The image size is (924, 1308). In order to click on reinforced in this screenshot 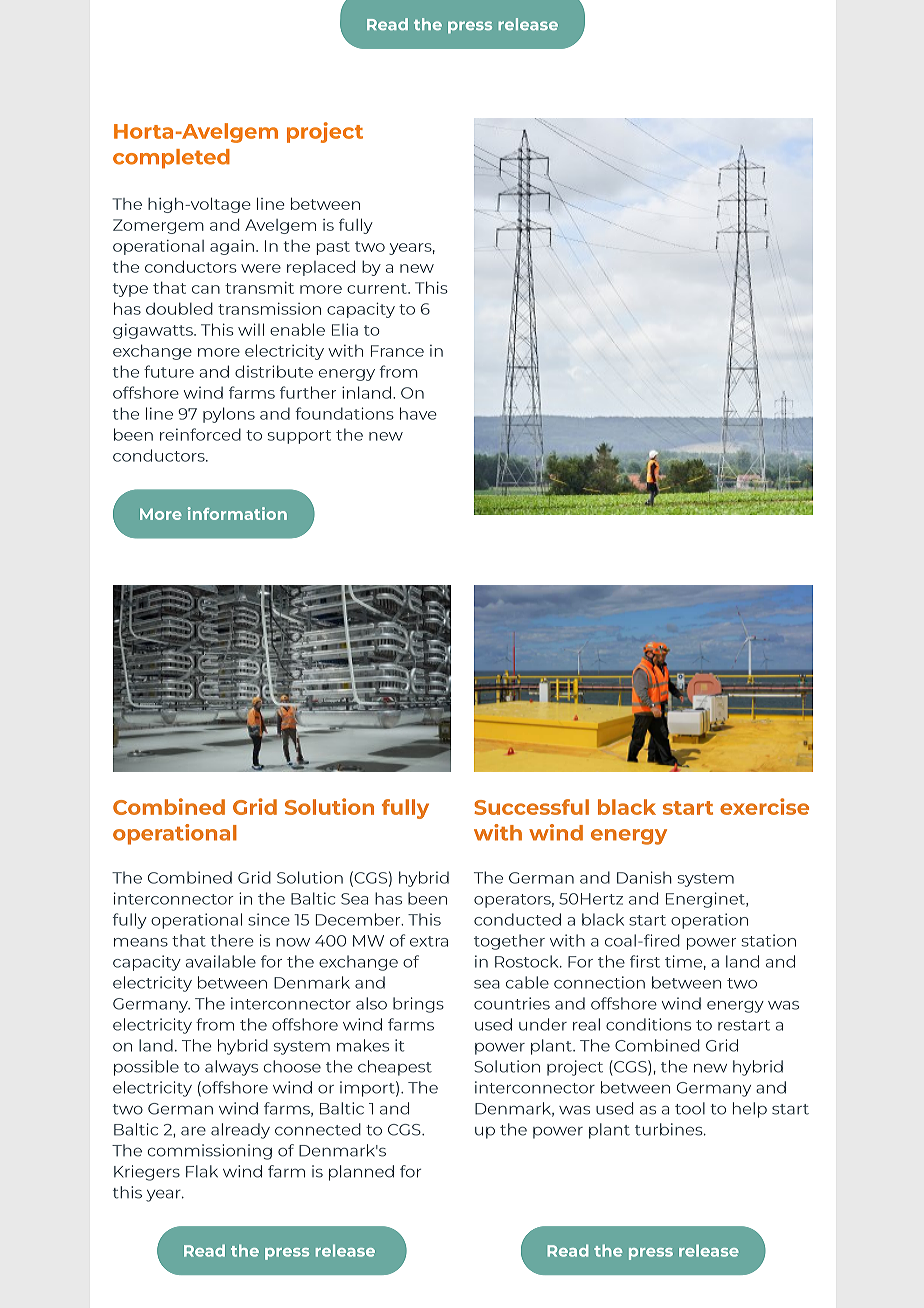, I will do `click(200, 434)`.
